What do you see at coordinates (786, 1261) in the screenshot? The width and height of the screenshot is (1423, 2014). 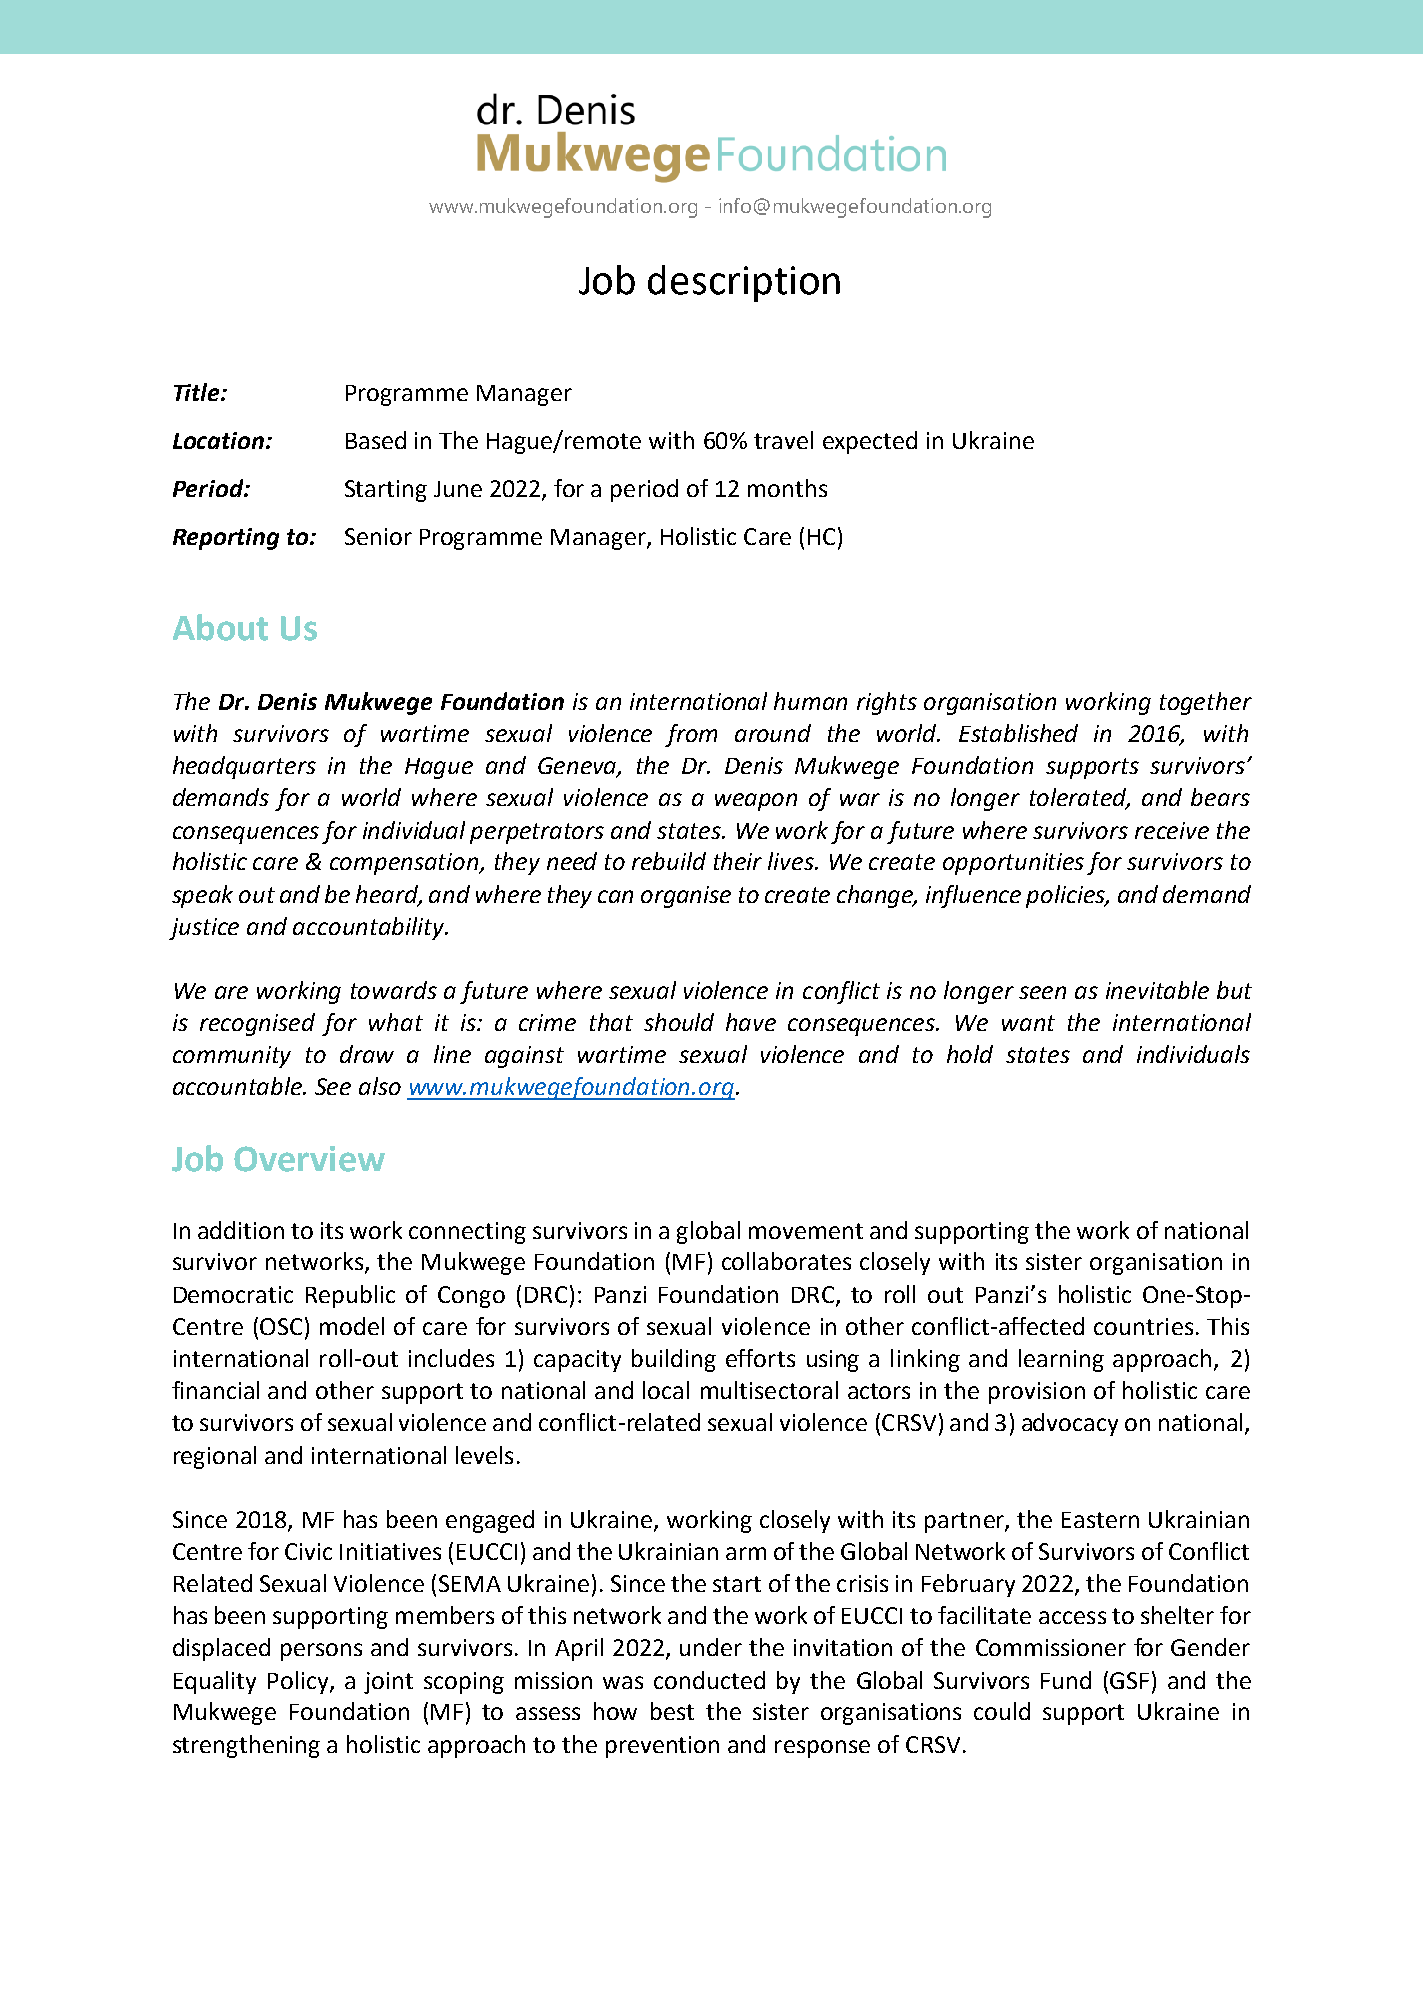 I see `collaborates` at bounding box center [786, 1261].
